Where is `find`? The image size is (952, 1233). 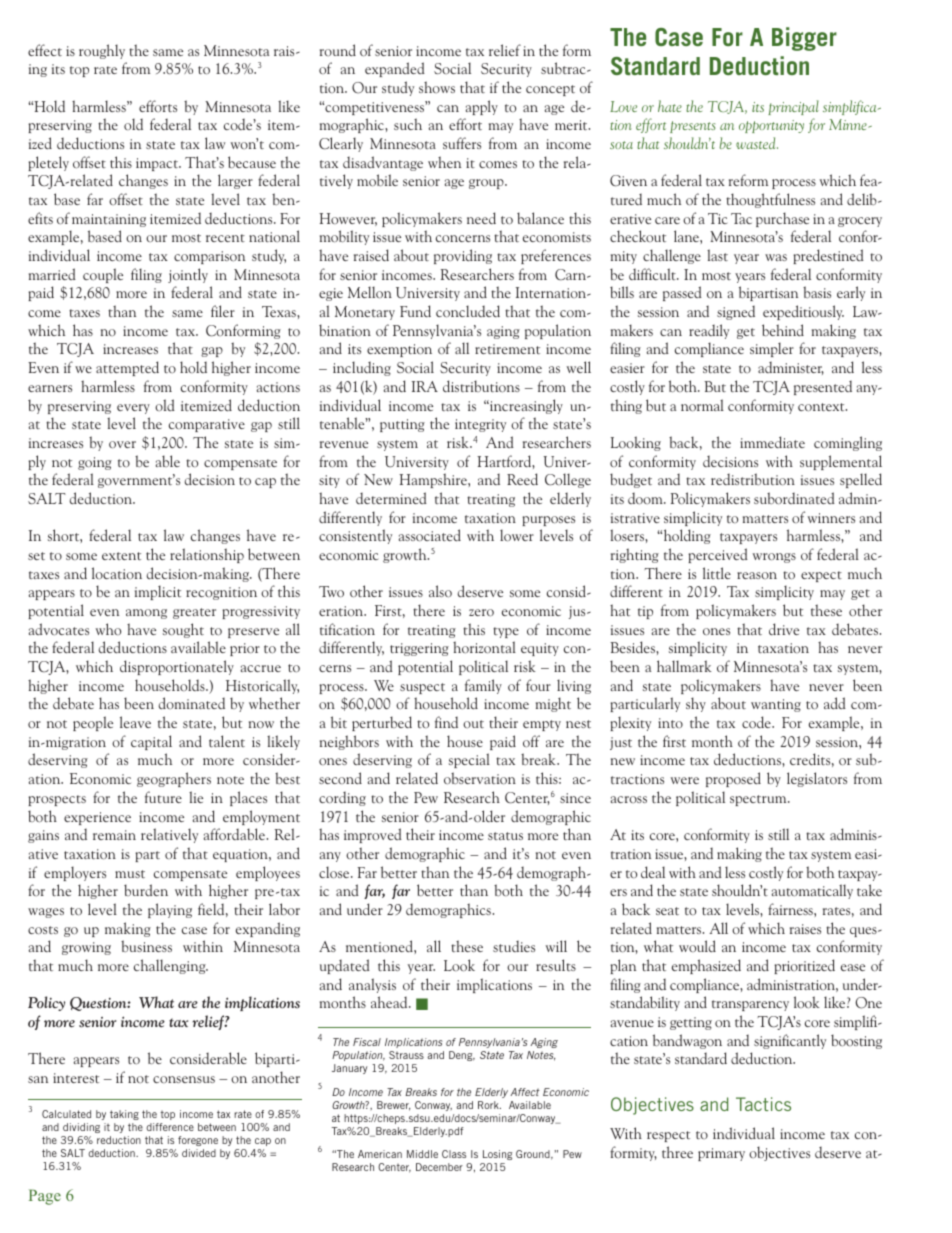
find is located at coordinates (446, 722).
